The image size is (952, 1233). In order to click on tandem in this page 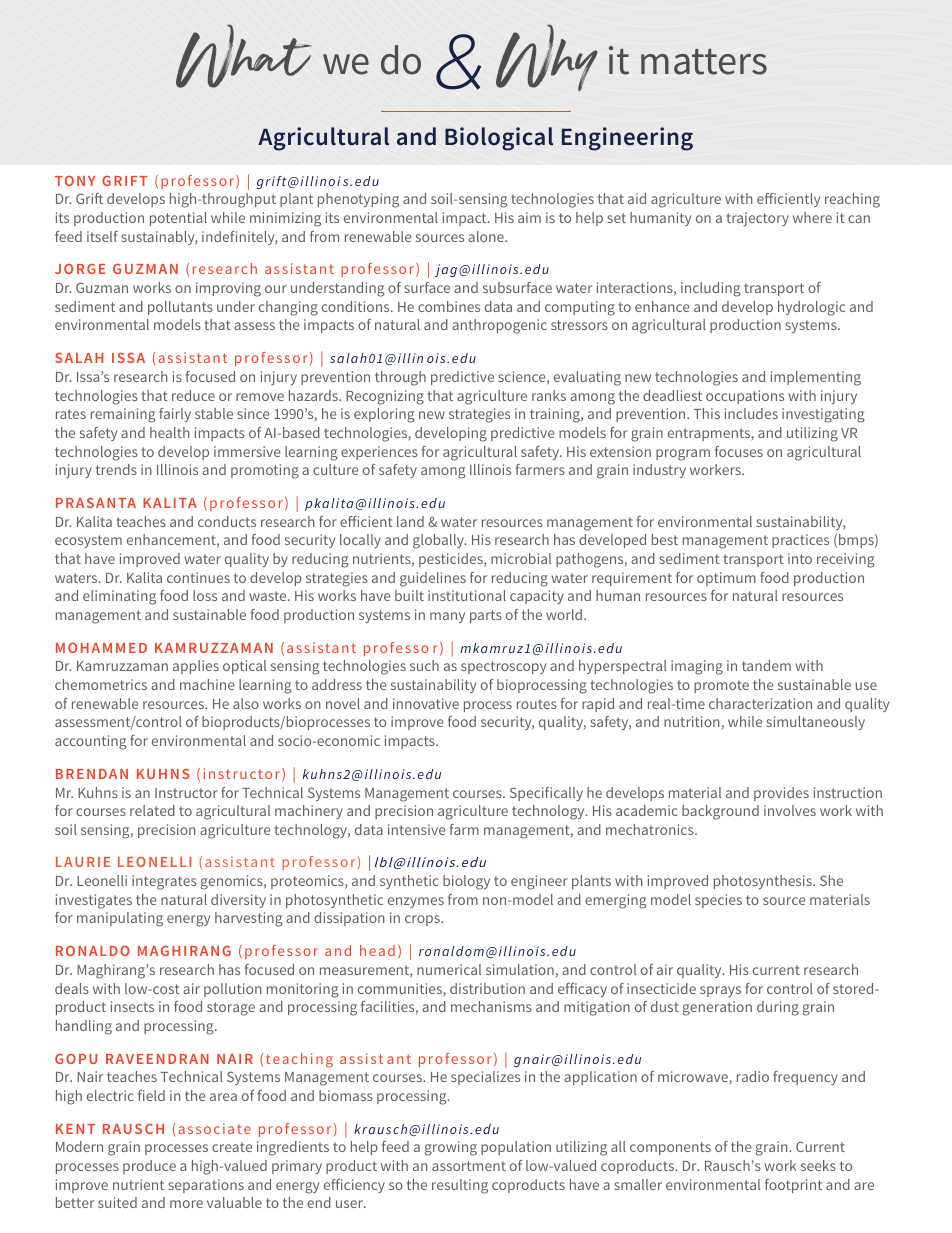, I will do `click(766, 665)`.
